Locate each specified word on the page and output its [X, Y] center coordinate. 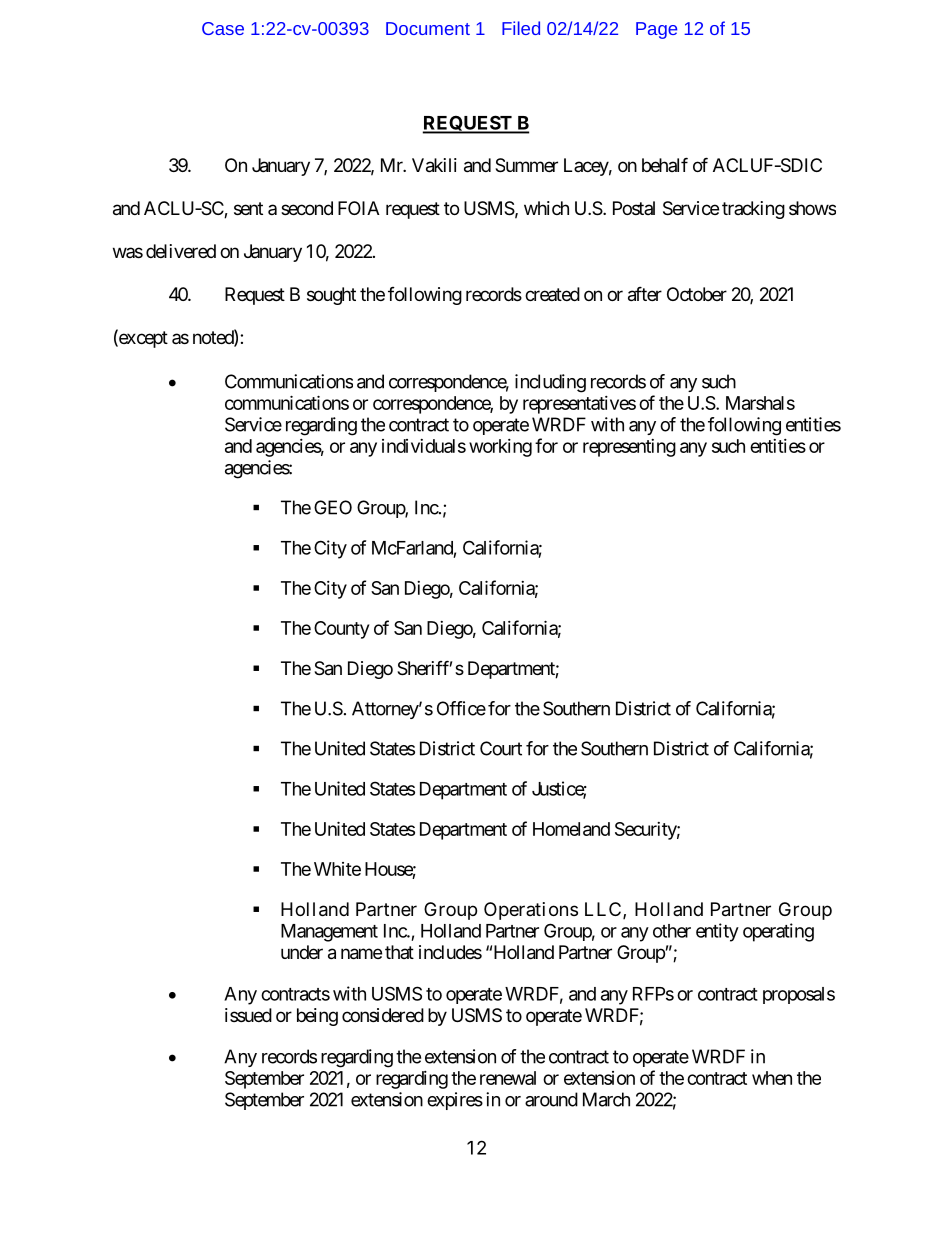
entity [717, 932]
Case [223, 28]
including [550, 383]
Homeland [571, 829]
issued [248, 1015]
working [500, 448]
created [552, 294]
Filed [521, 28]
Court [501, 748]
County [341, 630]
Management [329, 933]
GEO [333, 507]
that [399, 952]
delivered [181, 251]
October [697, 294]
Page [656, 30]
